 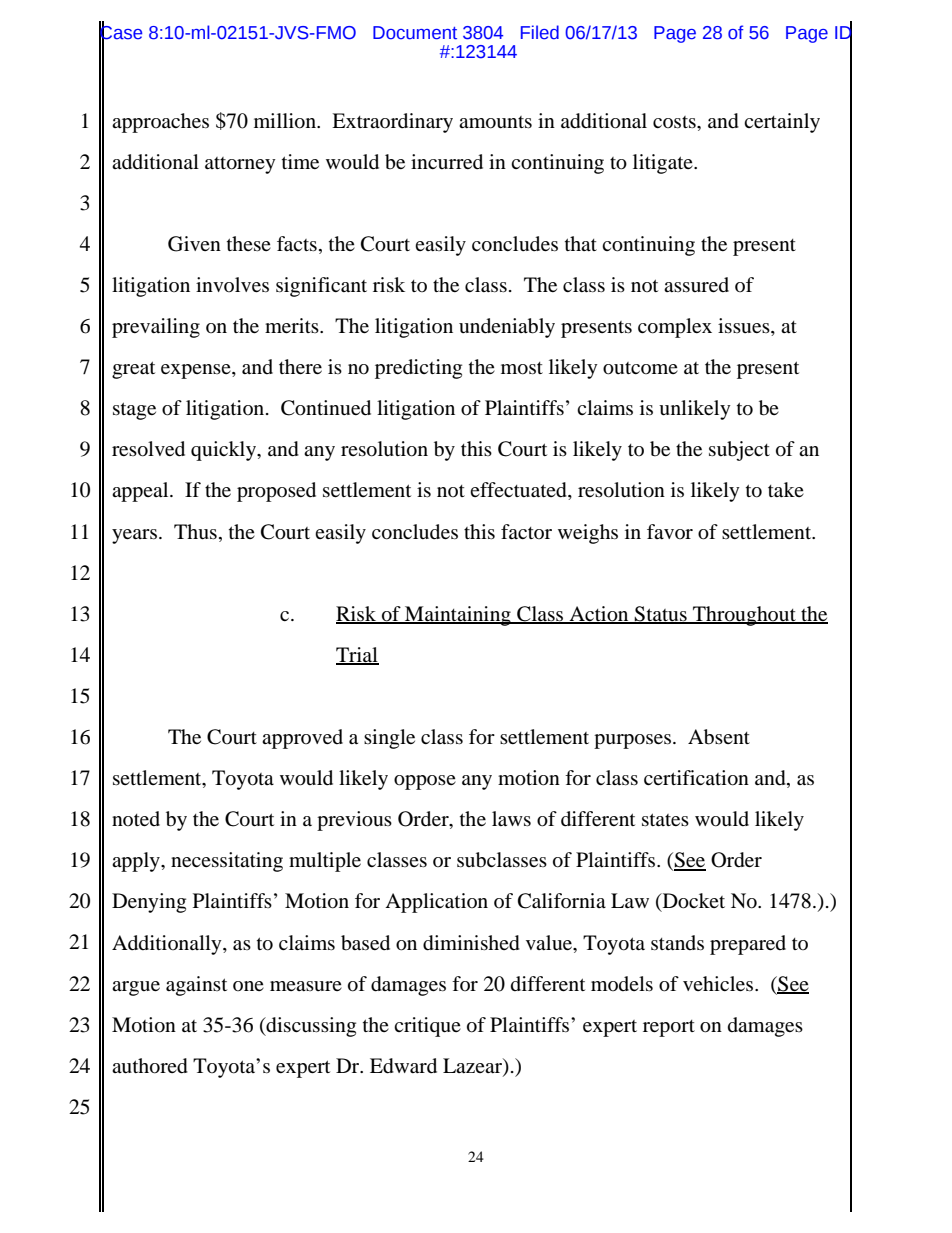 What do you see at coordinates (696, 284) in the document?
I see `assured` at bounding box center [696, 284].
